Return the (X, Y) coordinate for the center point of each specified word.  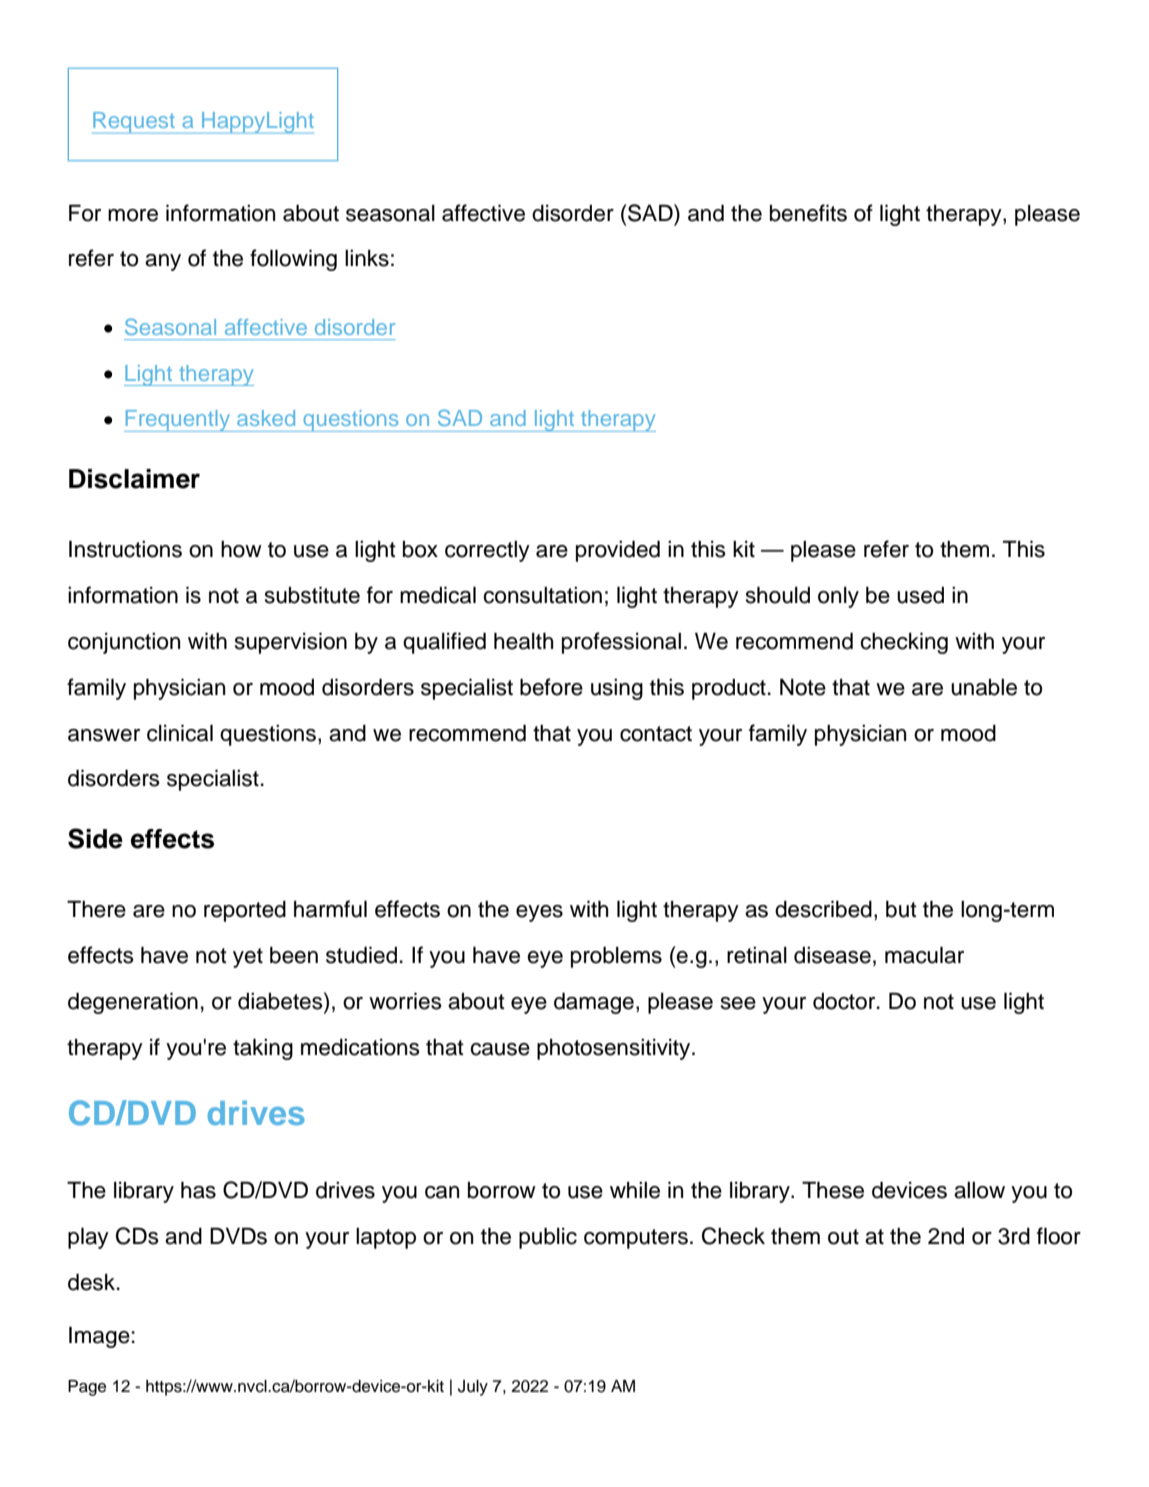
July (473, 1388)
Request (134, 123)
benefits (808, 213)
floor (1059, 1236)
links (367, 258)
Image (99, 1337)
